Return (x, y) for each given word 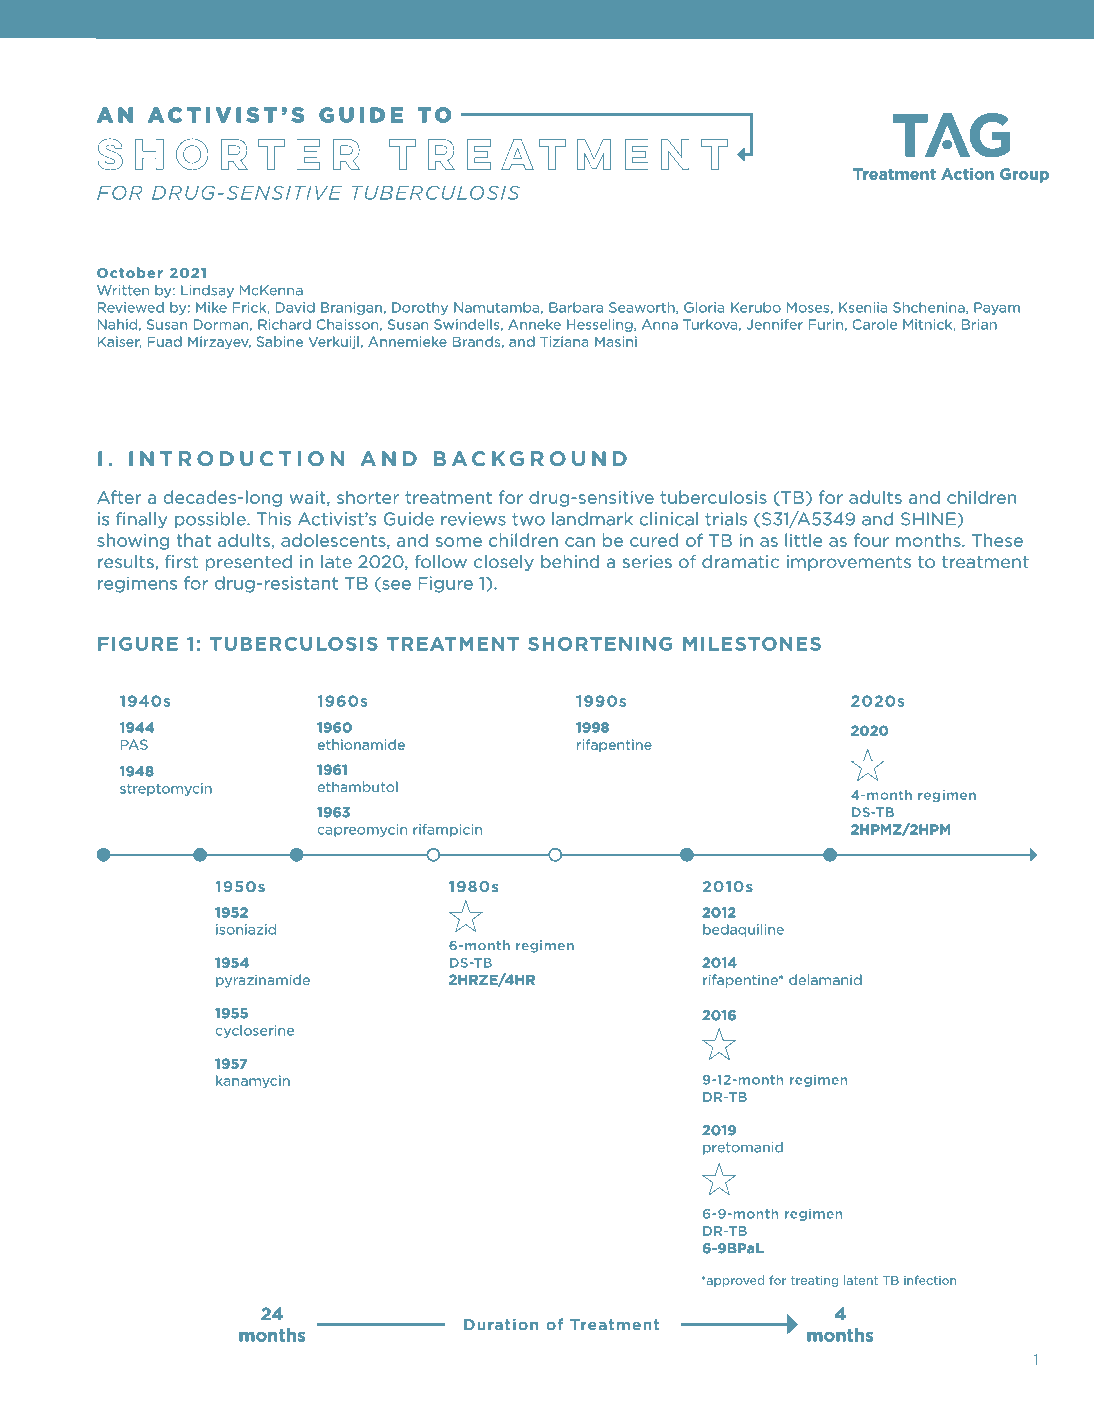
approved (734, 1281)
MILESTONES (752, 644)
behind (570, 561)
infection (930, 1280)
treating (815, 1281)
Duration (501, 1324)
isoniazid (246, 929)
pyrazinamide (263, 981)
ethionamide (361, 744)
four (871, 540)
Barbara (576, 307)
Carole (874, 324)
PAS (134, 744)
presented (248, 563)
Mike (211, 307)
